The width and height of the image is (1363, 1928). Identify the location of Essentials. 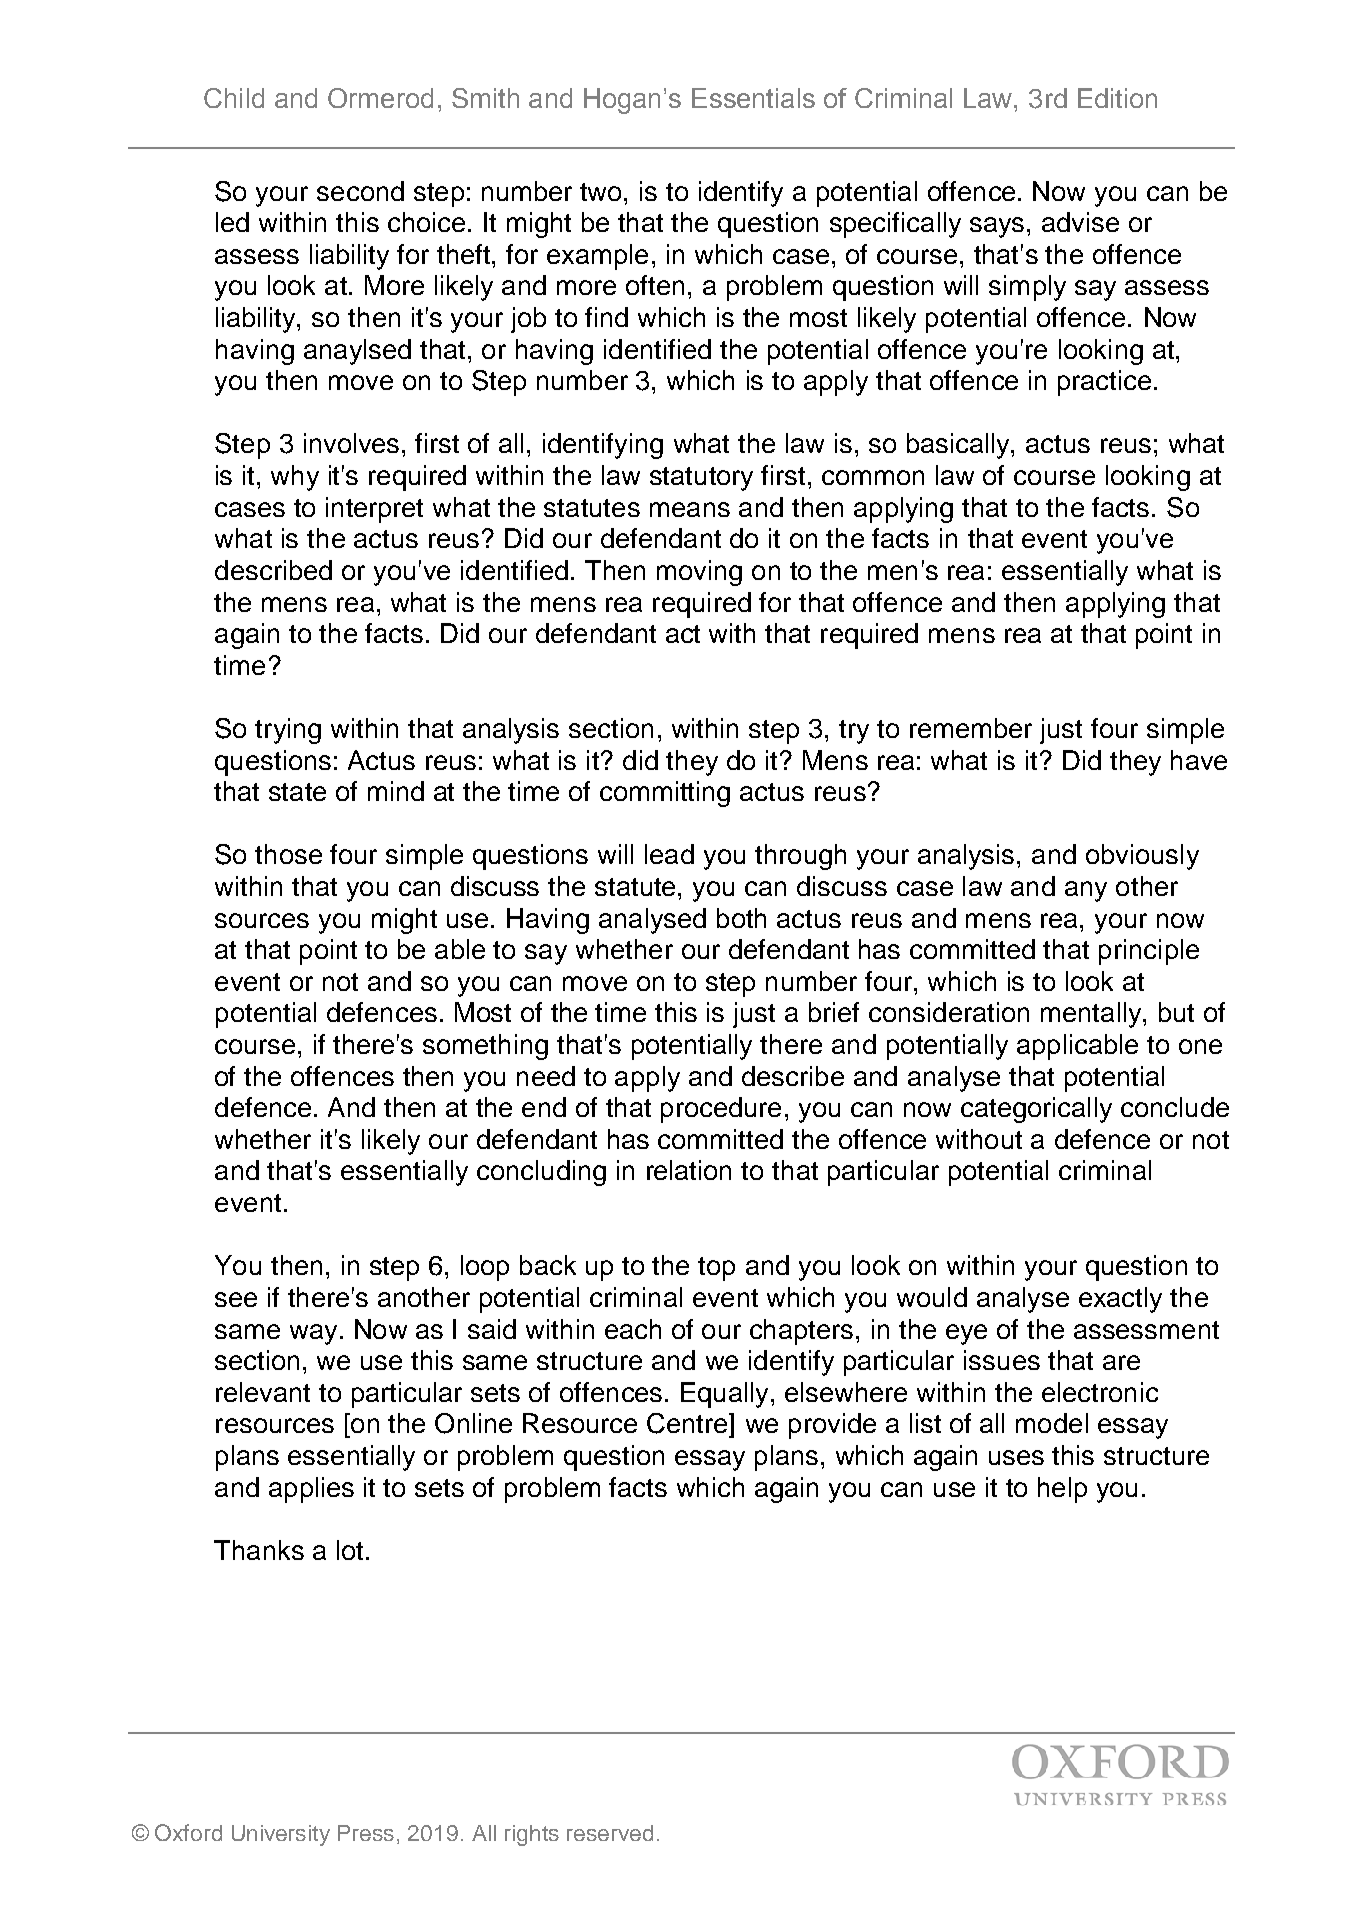
(753, 98).
